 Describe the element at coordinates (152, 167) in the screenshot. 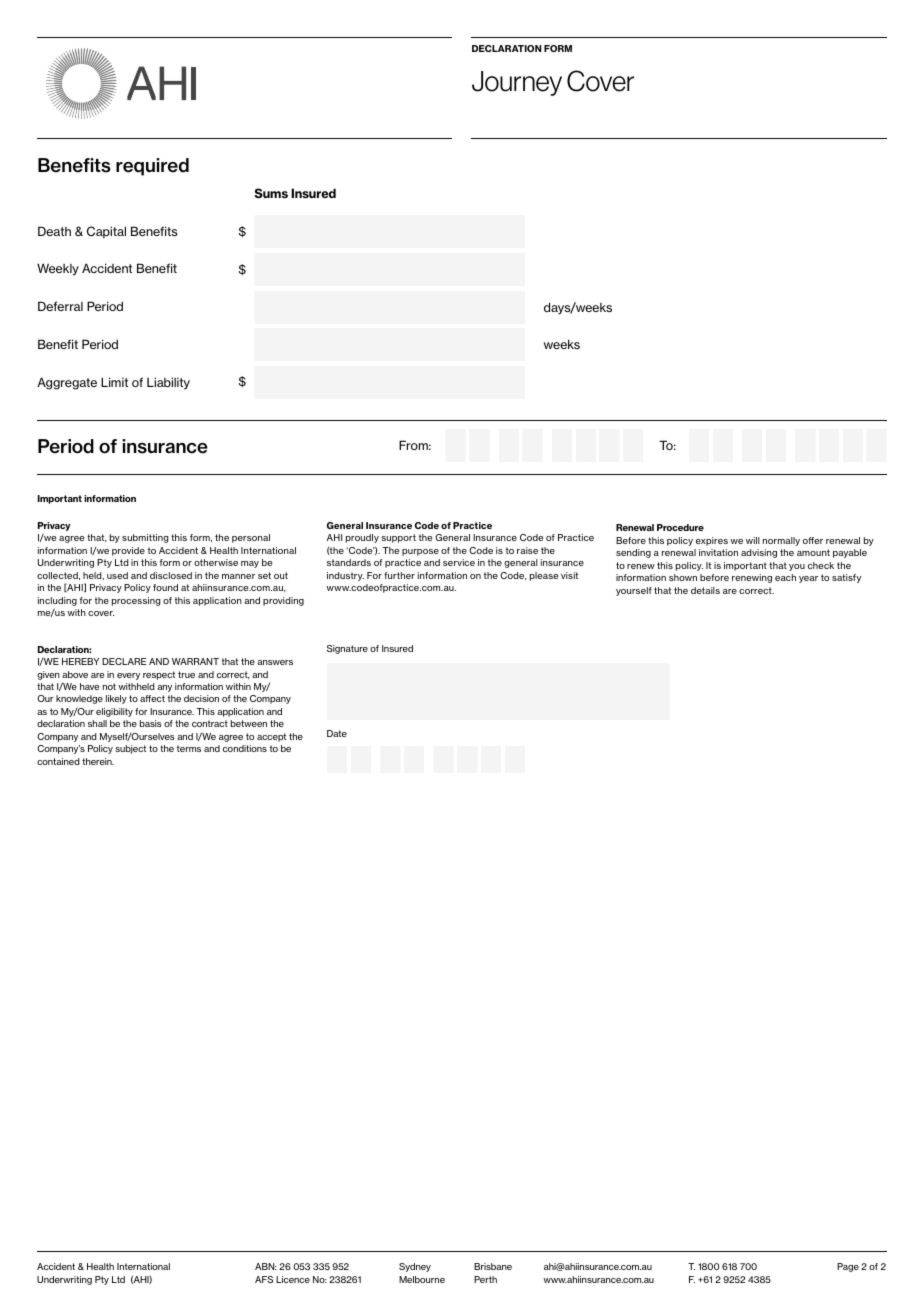

I see `required` at that location.
